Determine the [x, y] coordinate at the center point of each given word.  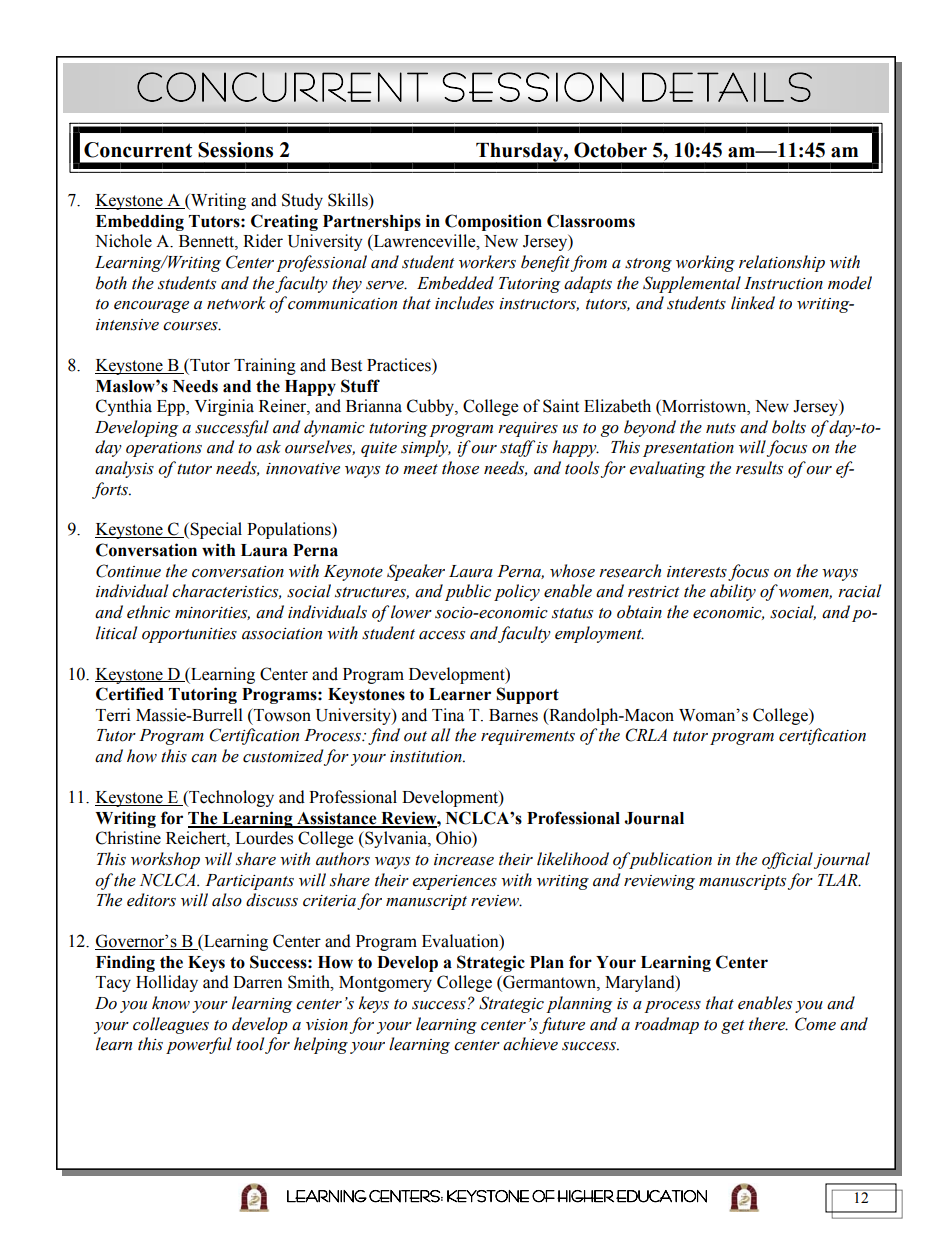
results [759, 468]
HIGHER [585, 1196]
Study [302, 201]
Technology [230, 798]
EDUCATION [661, 1196]
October [610, 150]
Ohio [454, 838]
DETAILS [727, 87]
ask [268, 447]
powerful [199, 1045]
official [787, 860]
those [460, 468]
